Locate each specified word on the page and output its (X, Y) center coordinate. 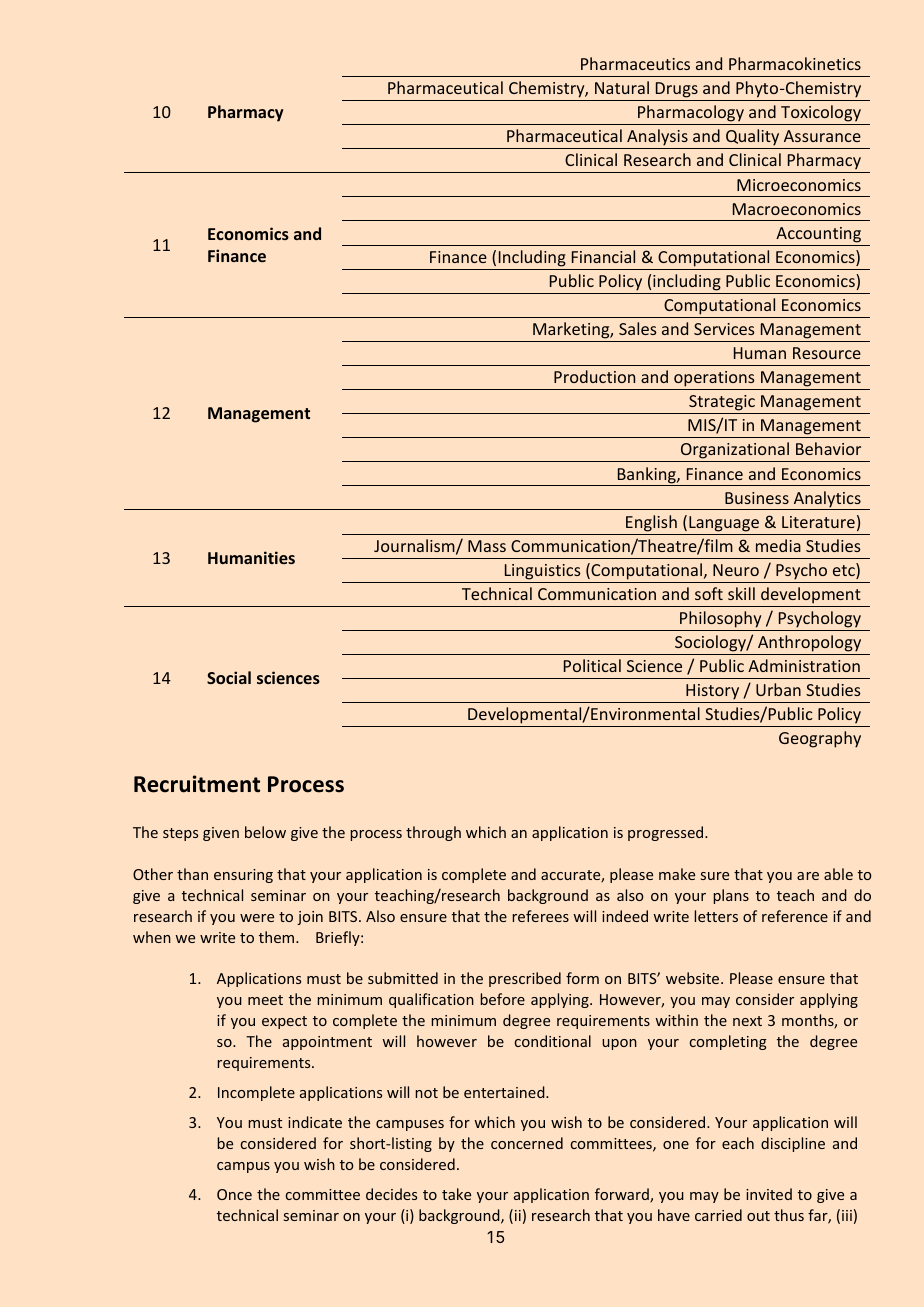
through (433, 833)
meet (265, 1000)
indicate (315, 1122)
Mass (487, 546)
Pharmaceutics (635, 63)
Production (594, 376)
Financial (603, 256)
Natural (622, 87)
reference (795, 916)
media (778, 545)
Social (229, 677)
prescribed (525, 979)
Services (724, 329)
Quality (753, 139)
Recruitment (197, 784)
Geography (820, 739)
